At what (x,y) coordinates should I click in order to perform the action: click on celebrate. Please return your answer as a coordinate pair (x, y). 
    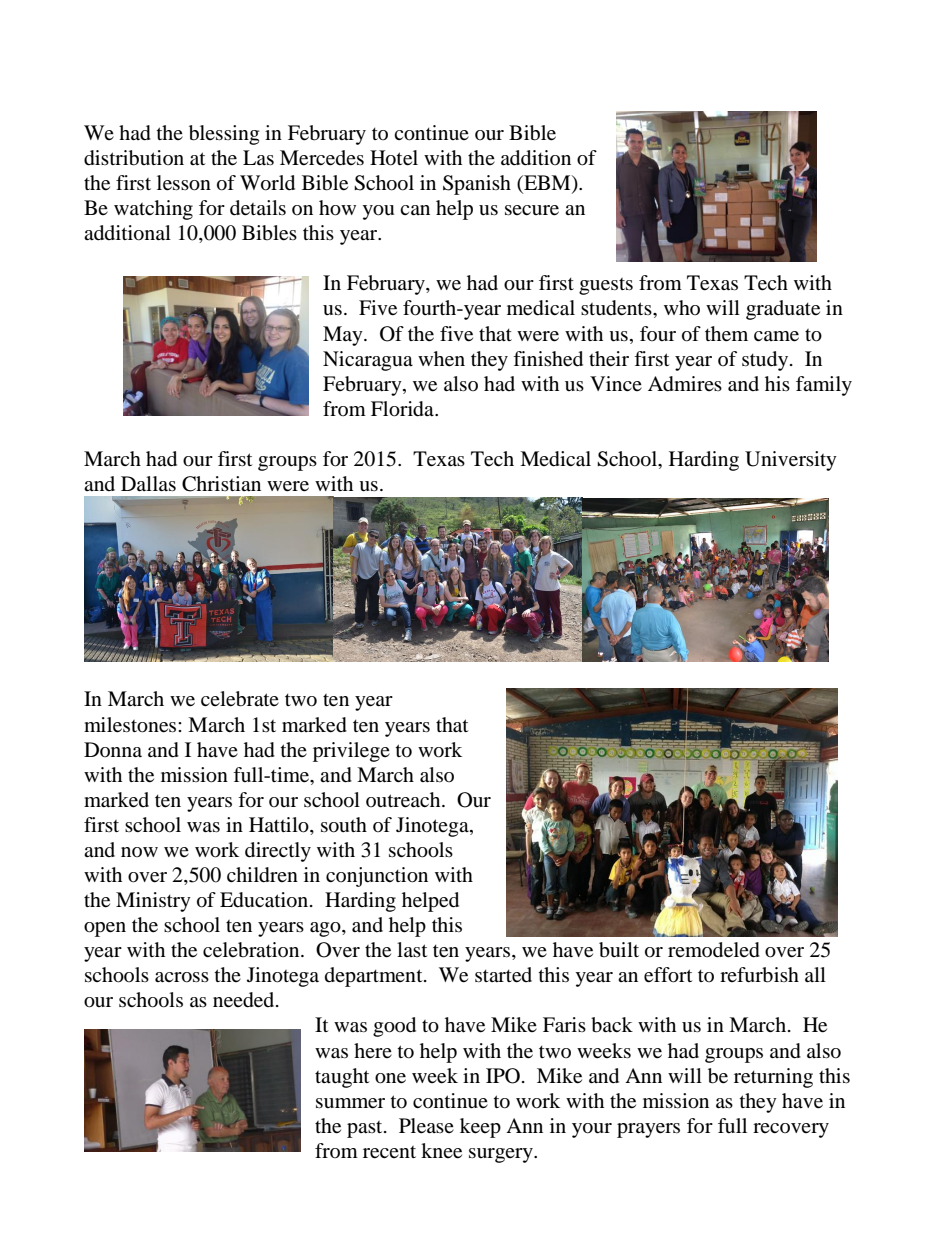
    Looking at the image, I should click on (240, 699).
